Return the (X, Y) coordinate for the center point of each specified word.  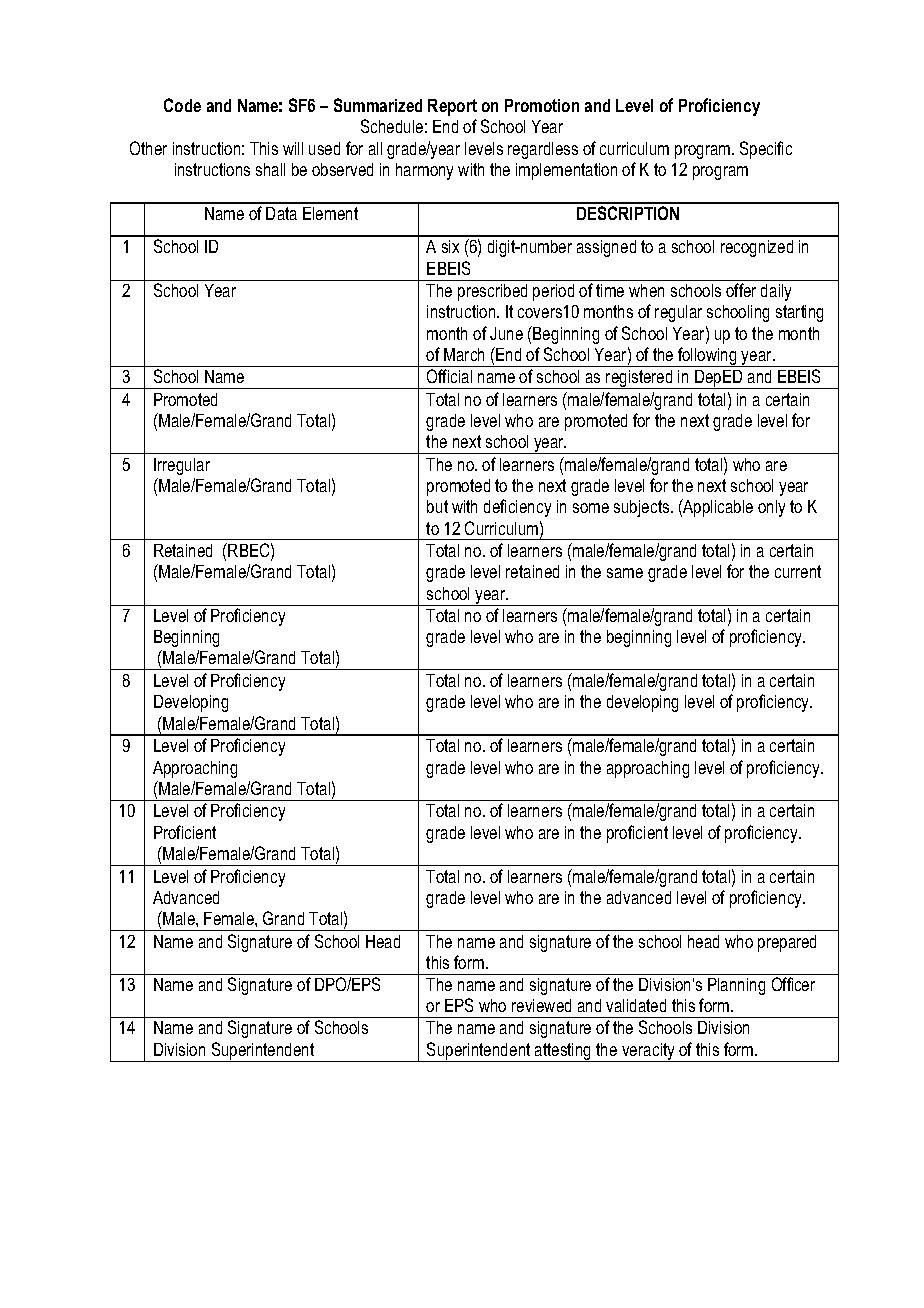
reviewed (541, 1005)
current (798, 571)
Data (281, 213)
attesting (563, 1052)
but (437, 506)
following (707, 357)
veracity (648, 1052)
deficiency (517, 508)
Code (182, 105)
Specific (766, 150)
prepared (787, 943)
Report (452, 107)
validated (636, 1005)
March (464, 354)
